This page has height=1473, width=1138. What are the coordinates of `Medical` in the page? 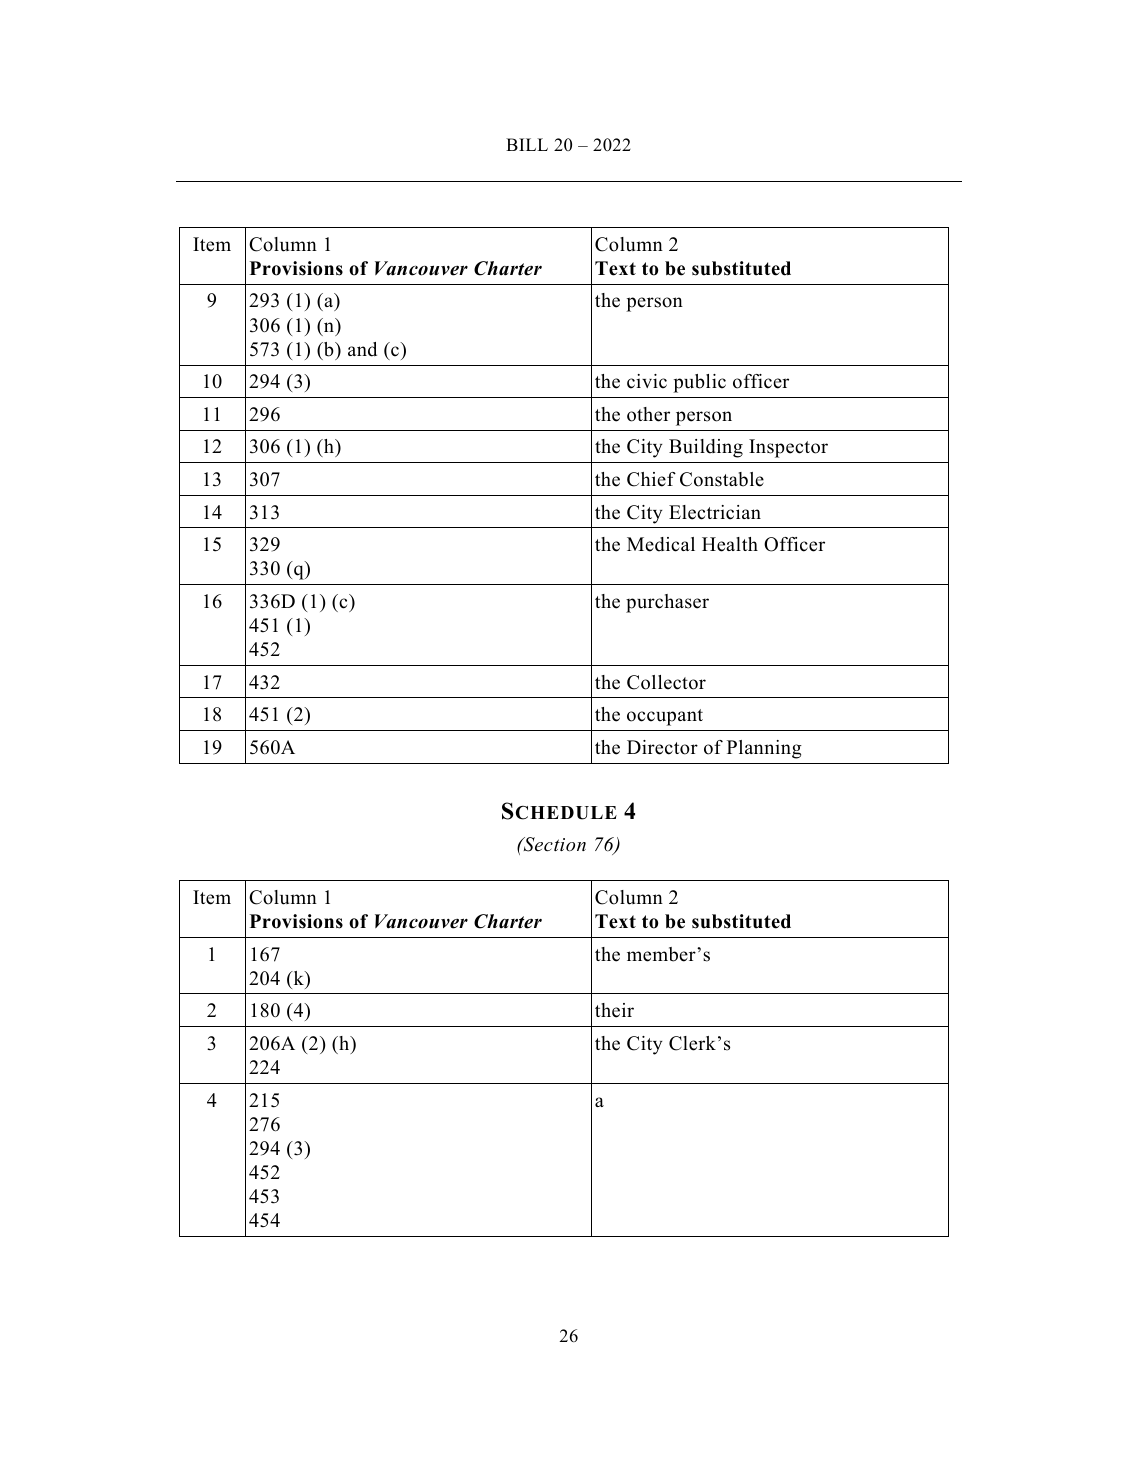 It's located at (661, 544).
